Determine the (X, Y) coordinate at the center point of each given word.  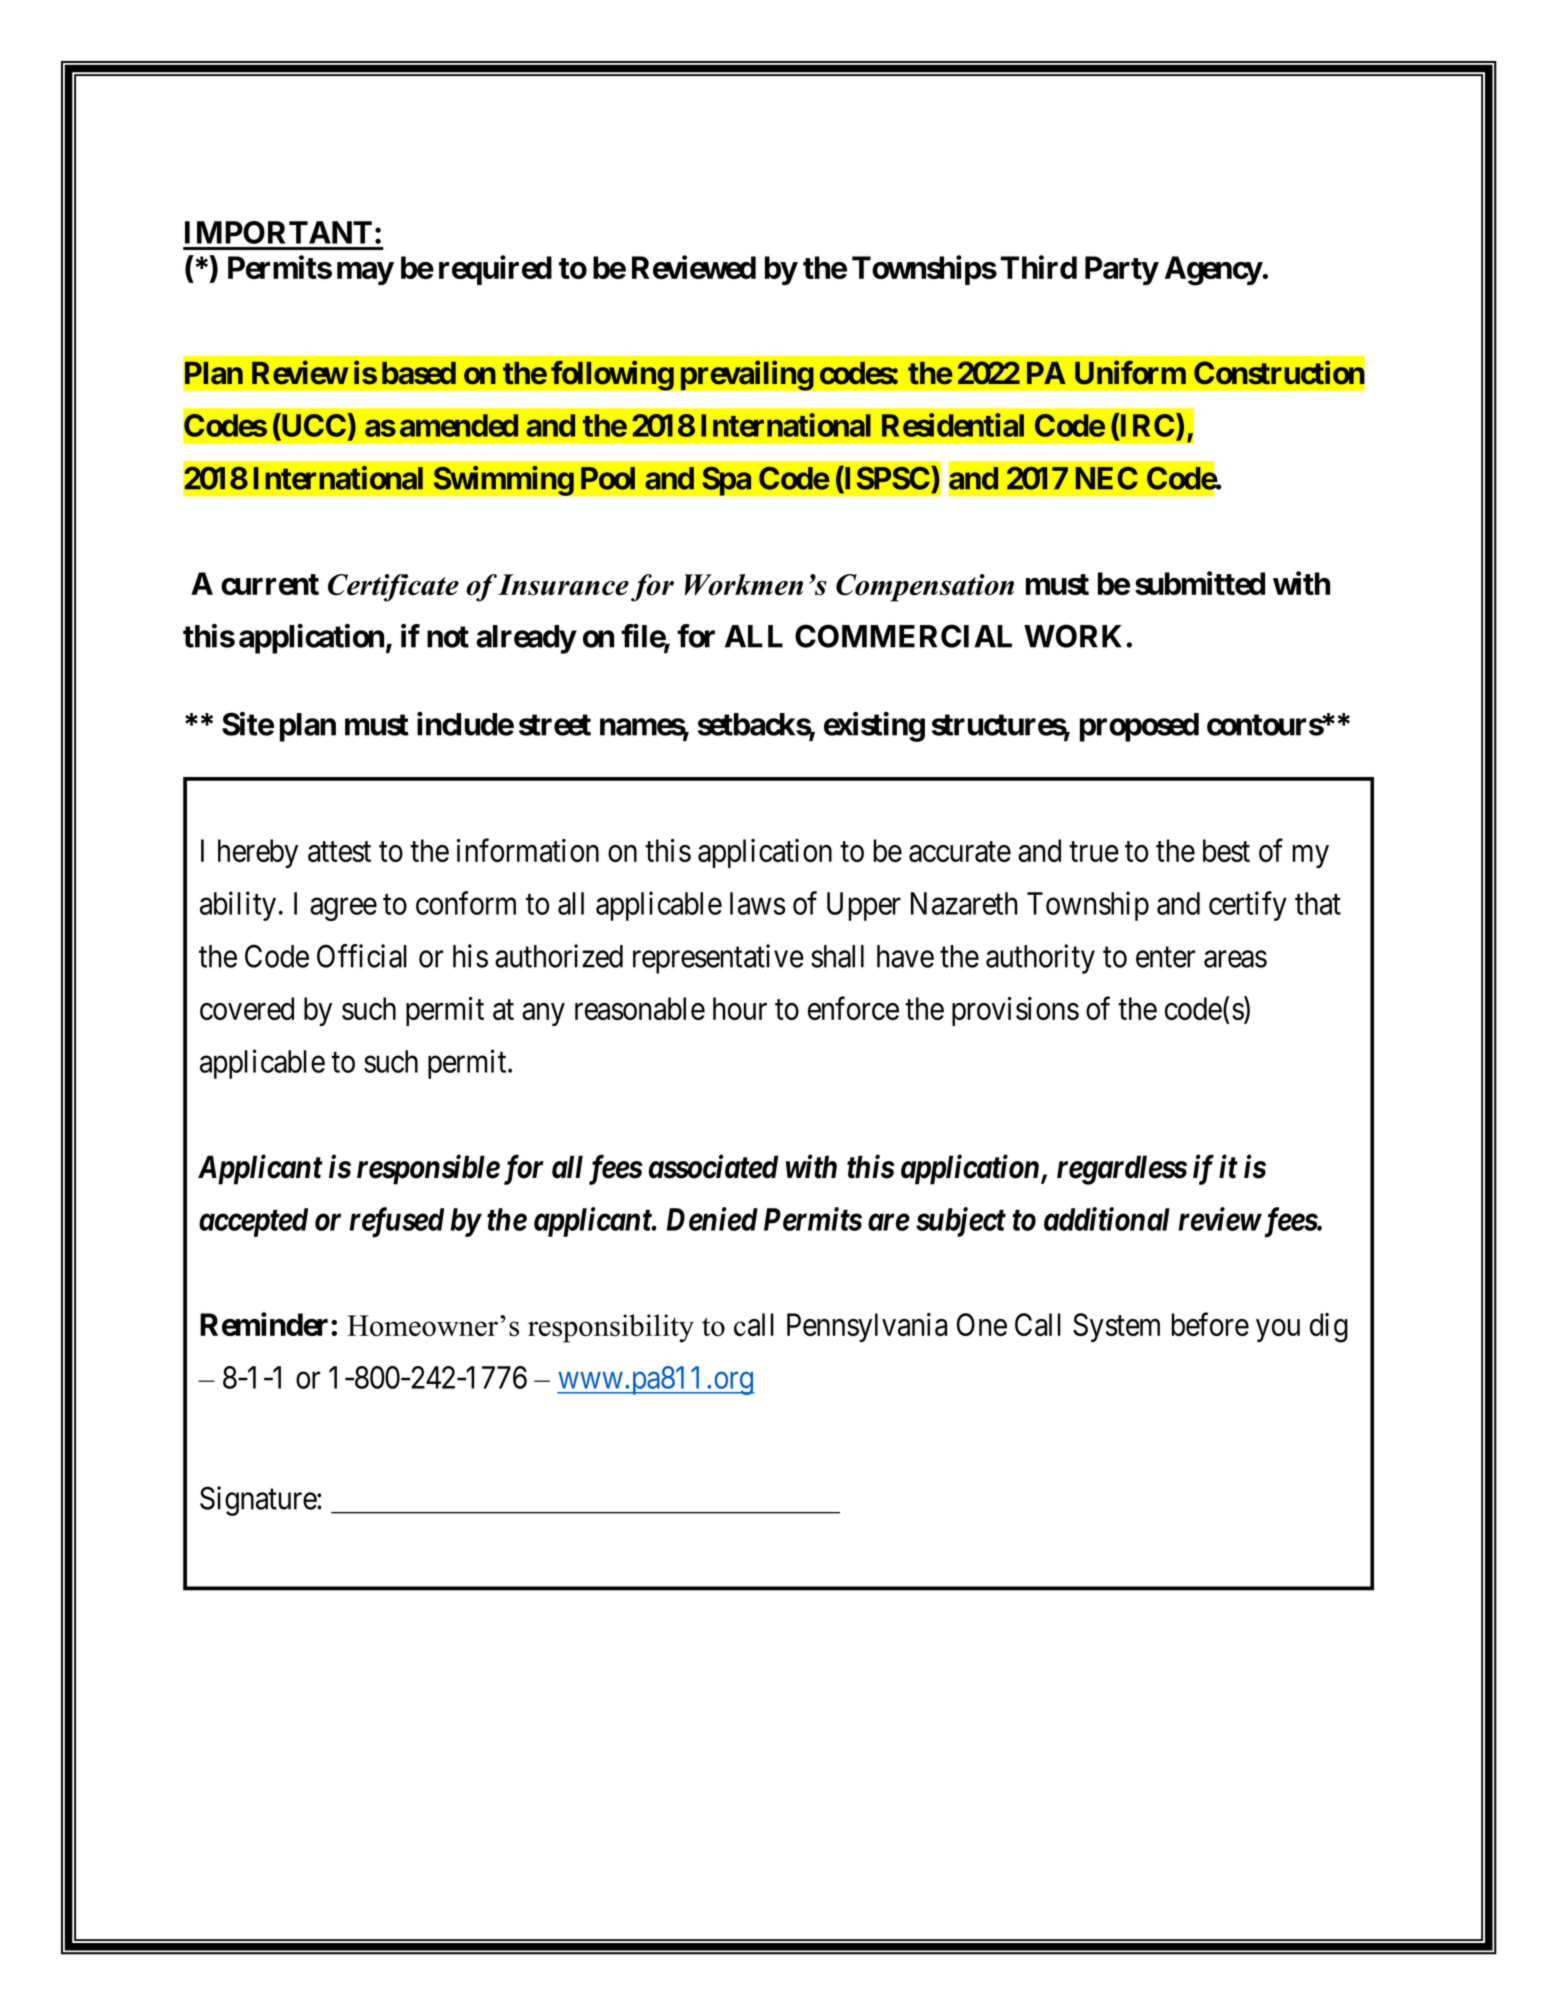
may (365, 273)
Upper (864, 906)
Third (1039, 267)
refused (396, 1222)
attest (339, 852)
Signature (259, 1501)
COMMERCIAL (903, 636)
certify (1248, 906)
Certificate (393, 588)
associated (713, 1166)
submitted (1200, 583)
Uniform (1130, 373)
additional (1107, 1219)
